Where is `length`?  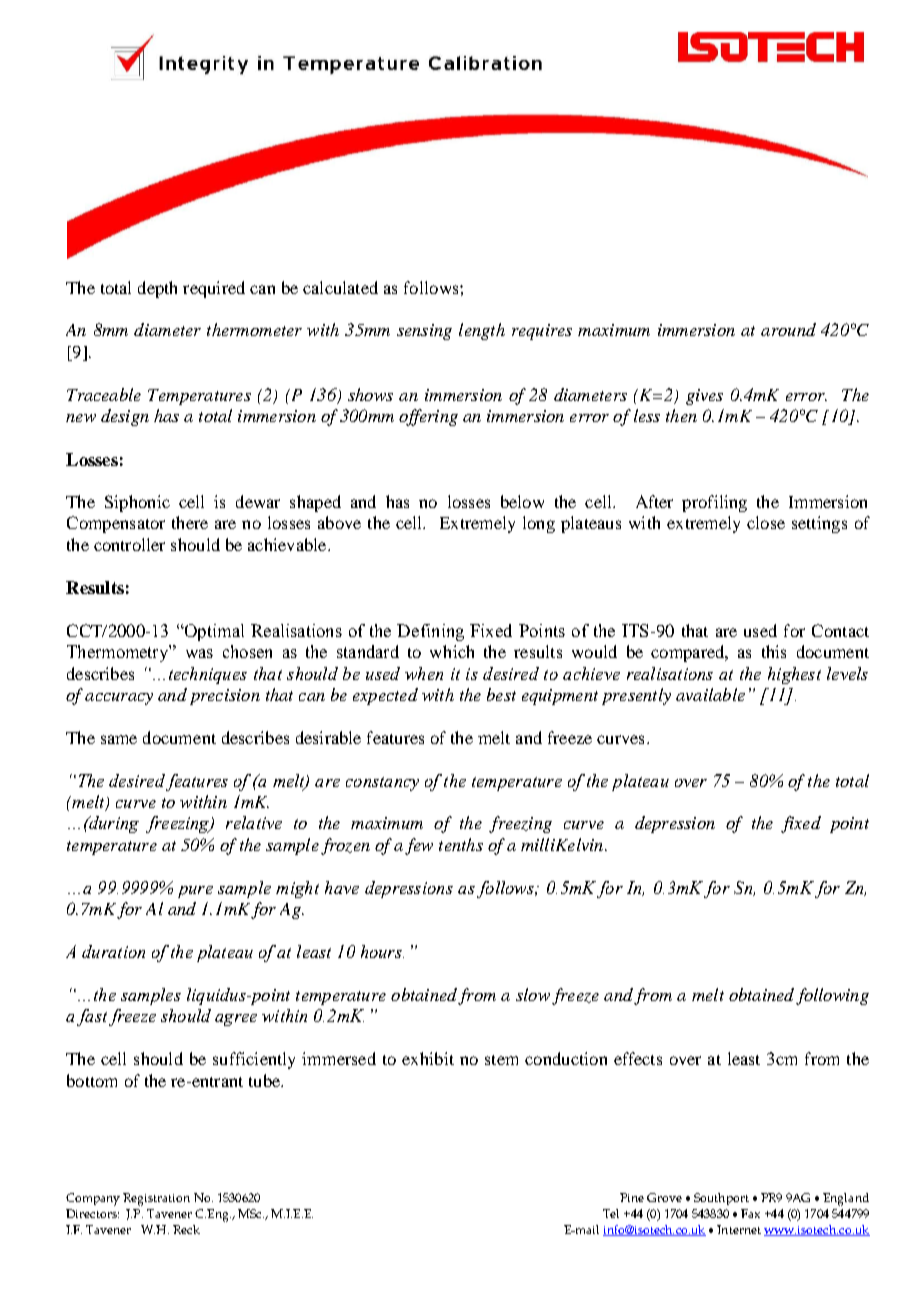
length is located at coordinates (482, 331).
